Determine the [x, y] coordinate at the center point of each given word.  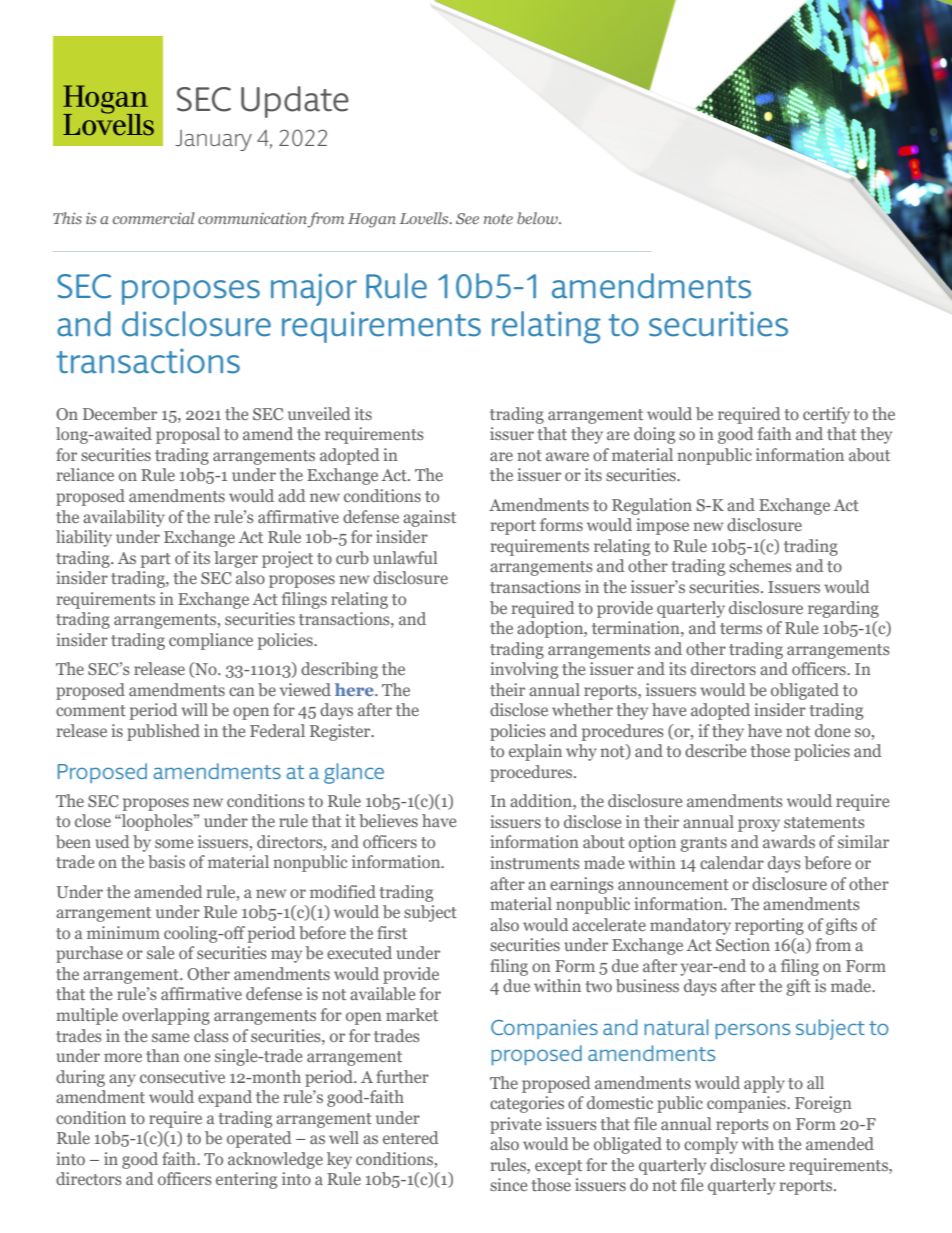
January [213, 140]
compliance [211, 641]
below [538, 218]
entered [411, 1137]
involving [524, 670]
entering [246, 1180]
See [467, 218]
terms [741, 628]
